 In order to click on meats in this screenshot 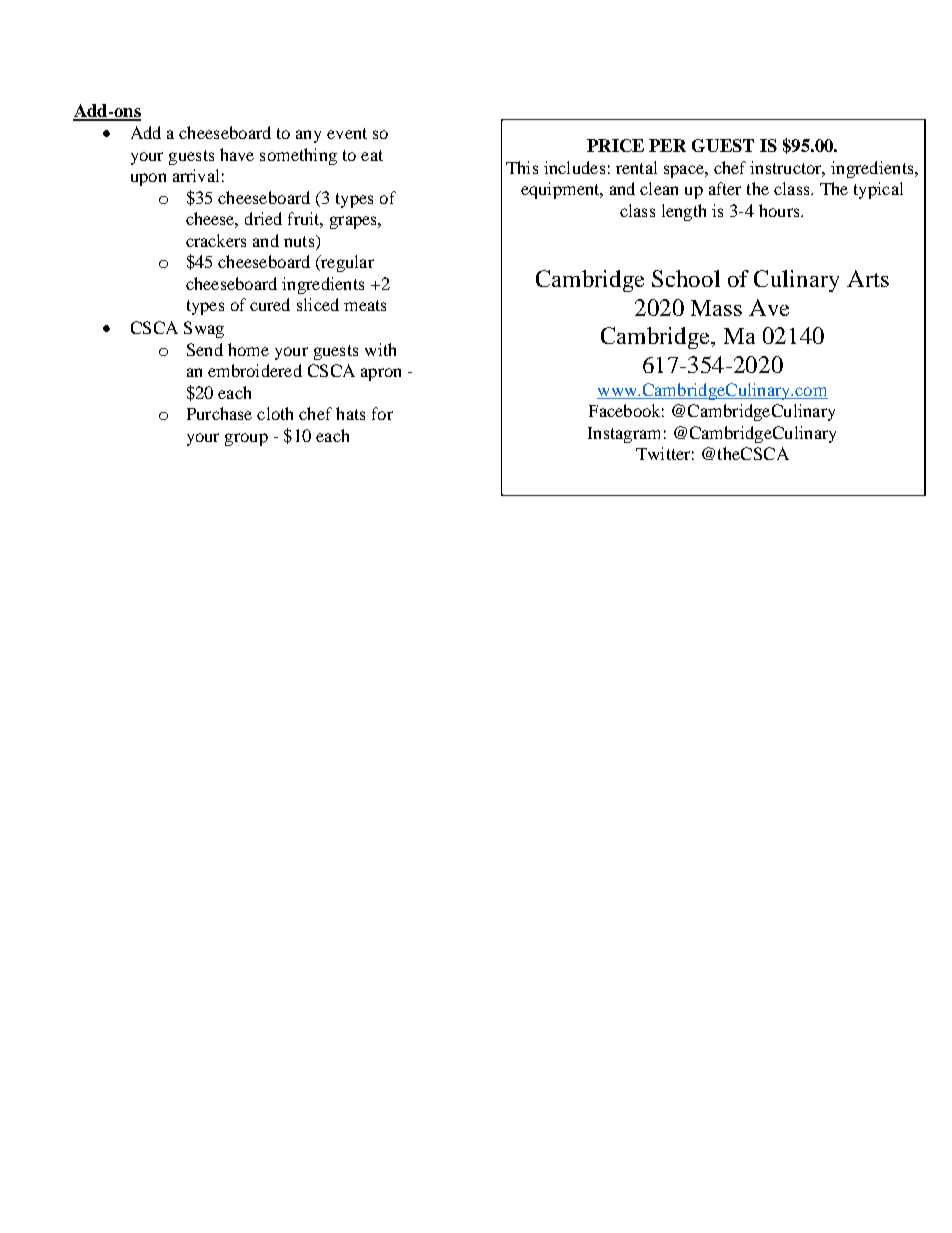, I will do `click(365, 305)`.
